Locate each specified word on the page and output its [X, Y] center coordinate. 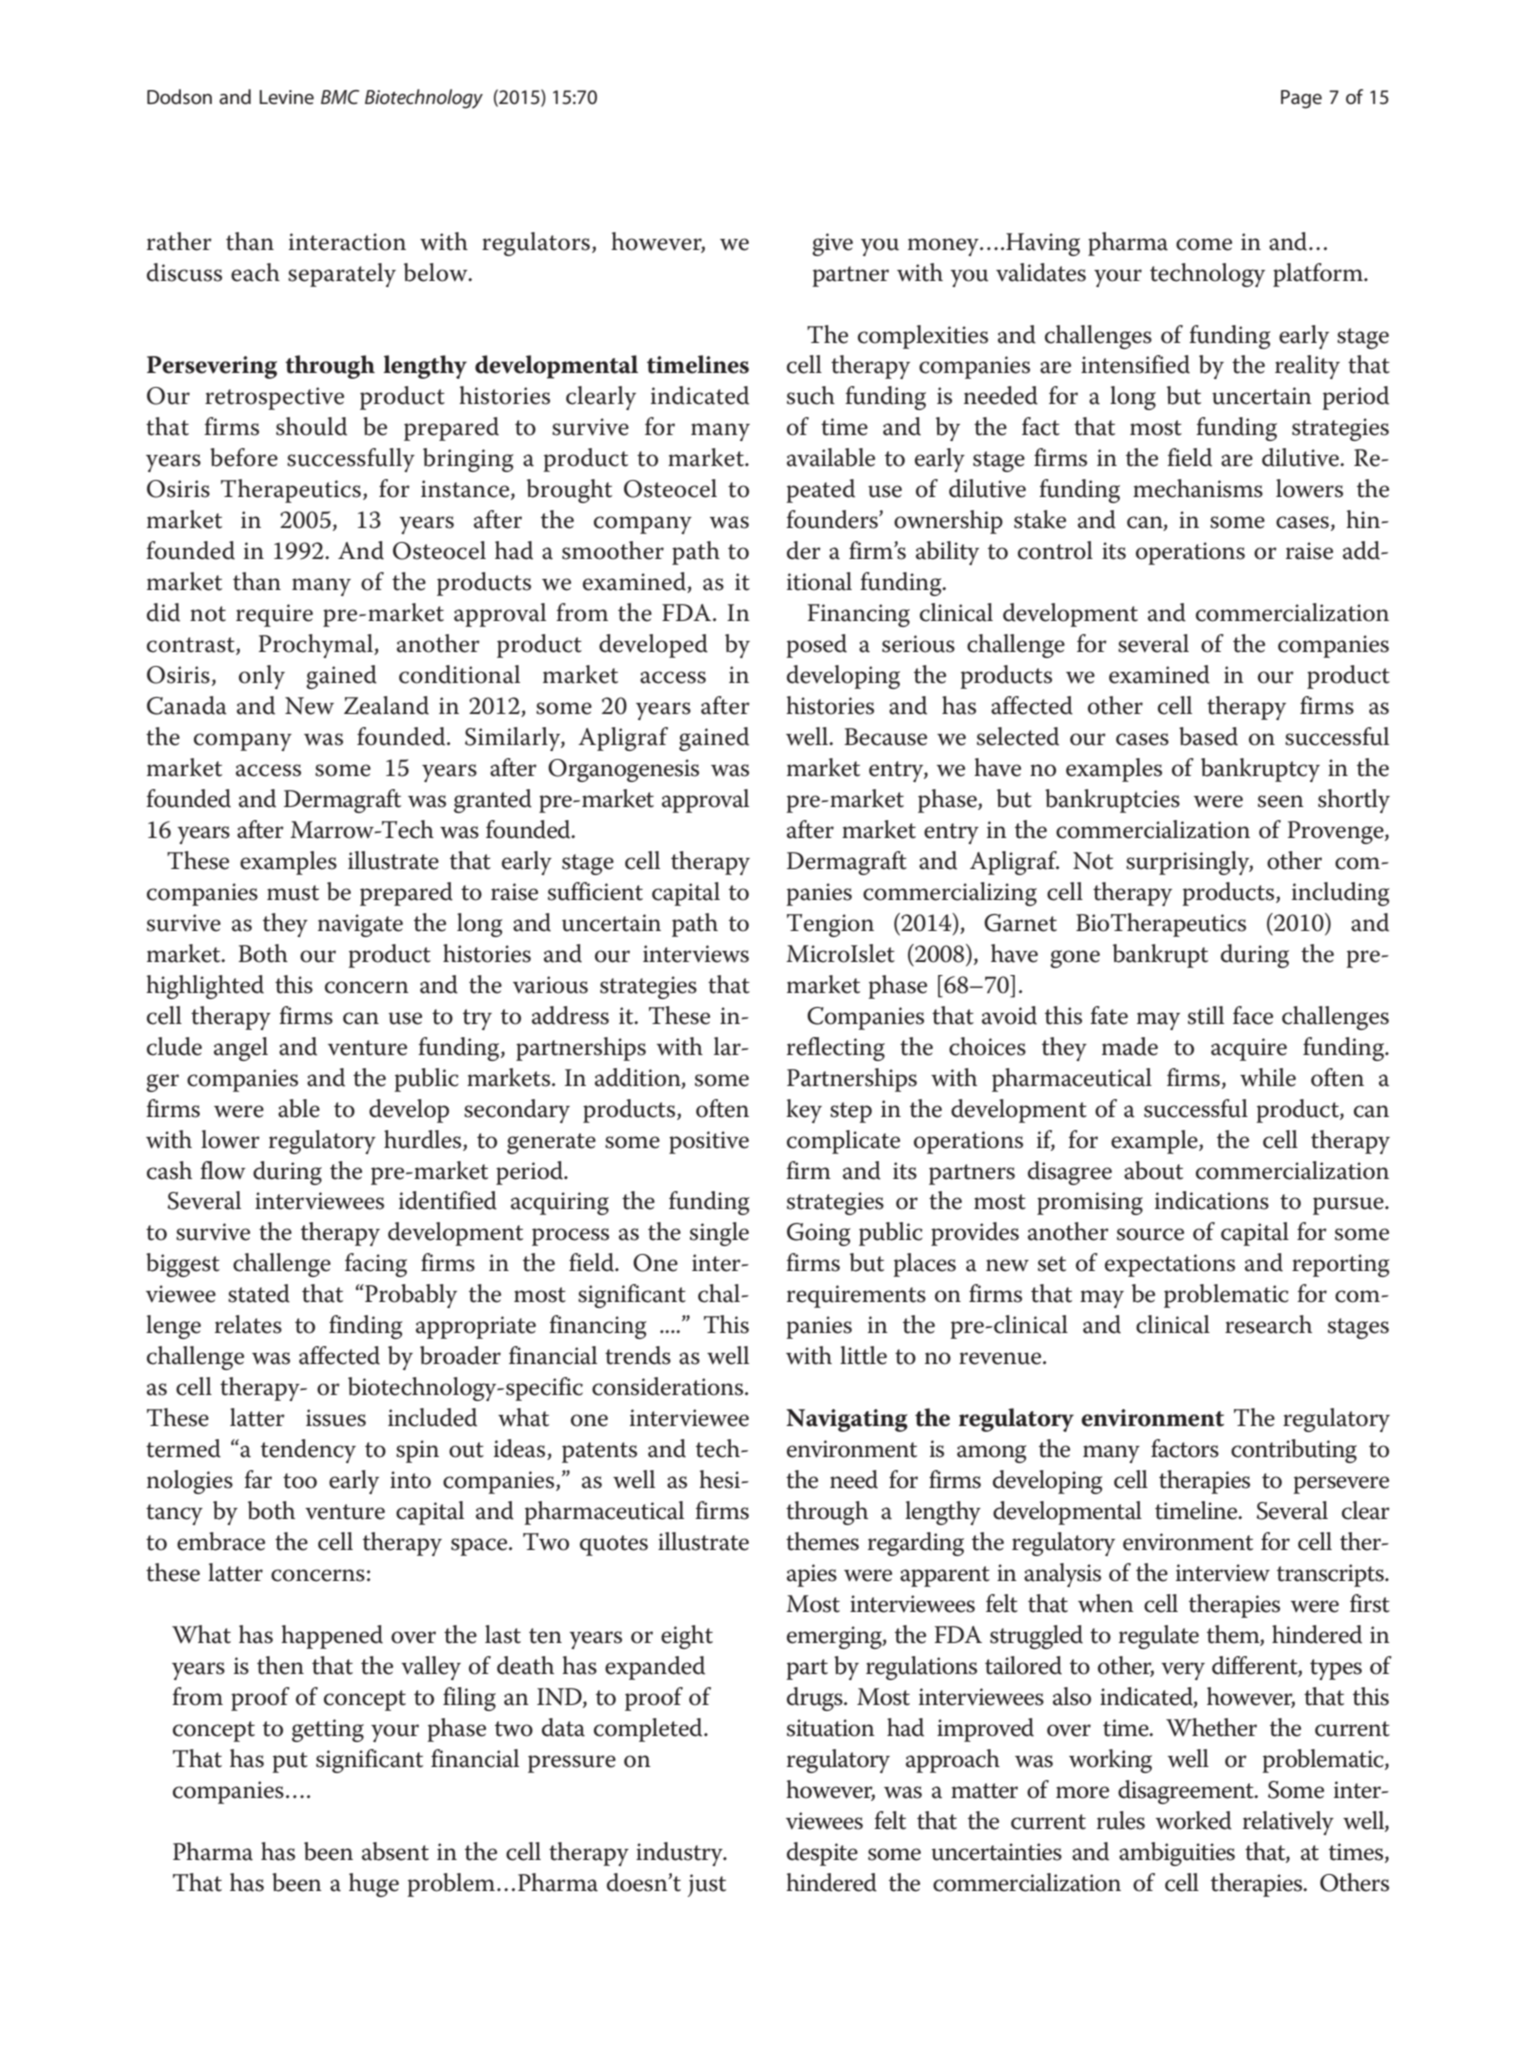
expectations [1170, 1265]
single [719, 1234]
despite [822, 1854]
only [262, 677]
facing [376, 1265]
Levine [286, 97]
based [1208, 736]
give [832, 244]
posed [816, 646]
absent [395, 1851]
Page [1301, 99]
